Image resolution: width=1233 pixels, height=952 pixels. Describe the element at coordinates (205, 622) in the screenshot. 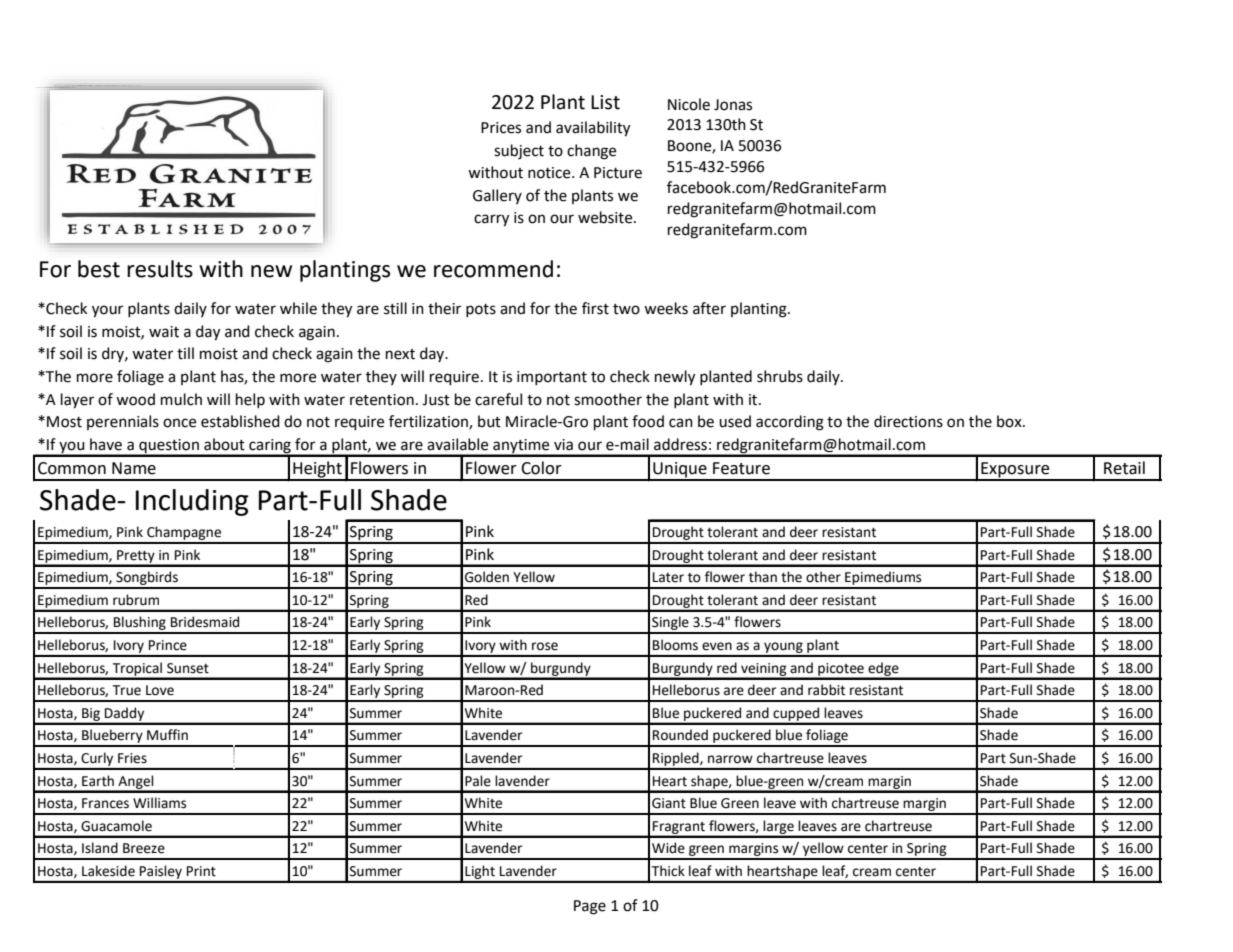

I see `Bridesmaid` at that location.
